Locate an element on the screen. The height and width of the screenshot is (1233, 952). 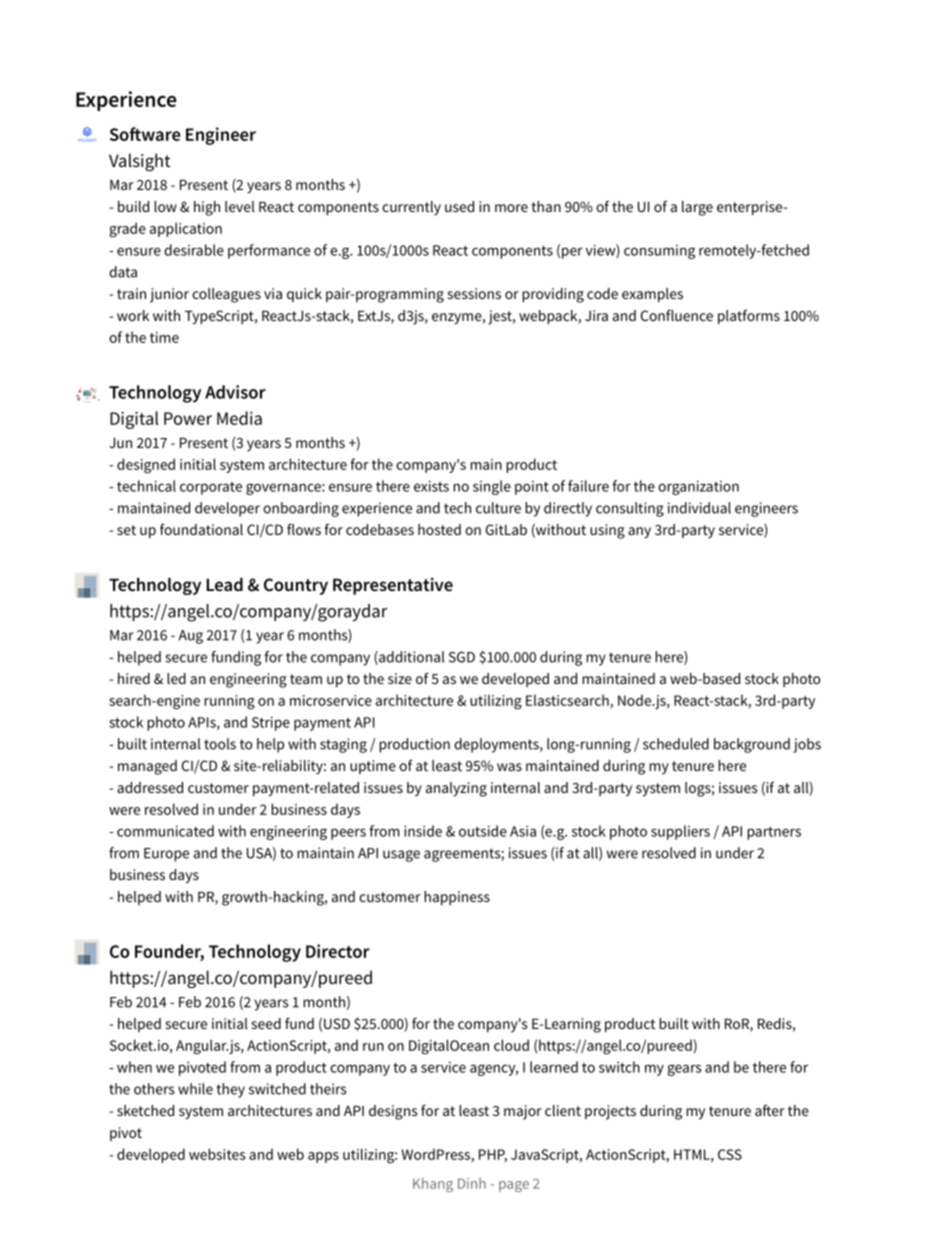
corporate is located at coordinates (211, 488).
